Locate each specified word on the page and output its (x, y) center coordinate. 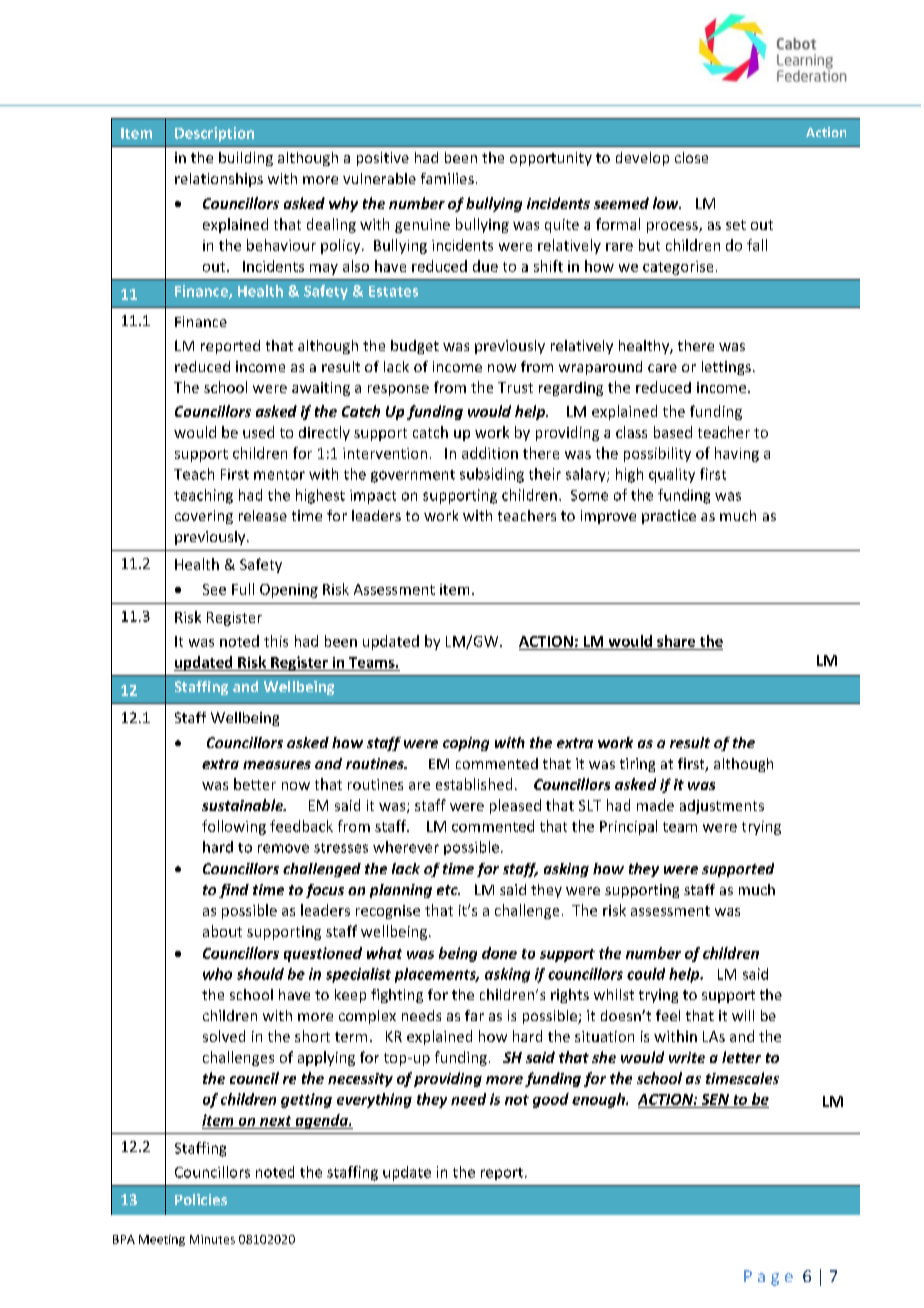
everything (374, 1100)
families (447, 178)
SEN (715, 1099)
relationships (219, 180)
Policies (201, 1199)
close (691, 157)
